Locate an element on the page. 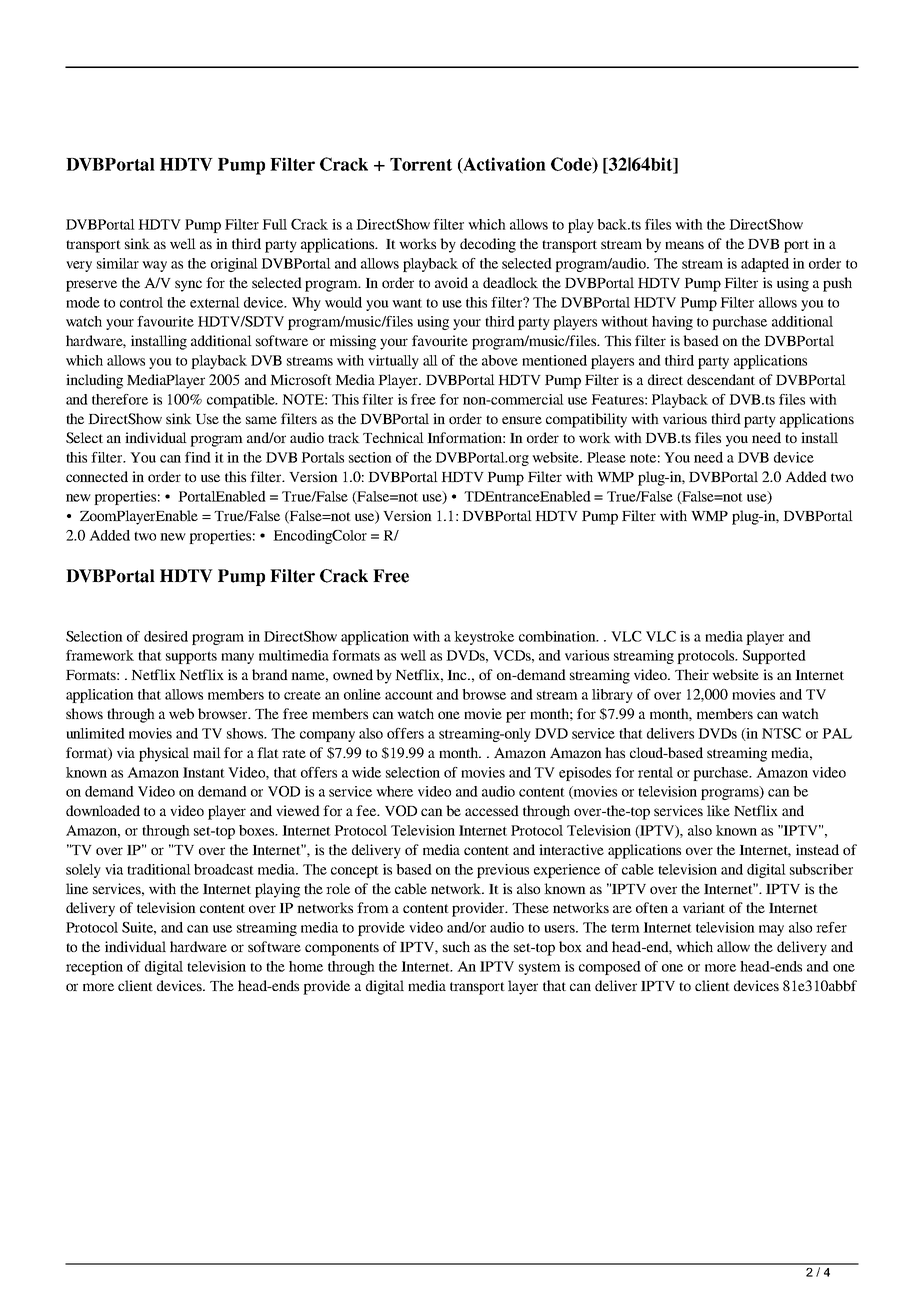  such is located at coordinates (456, 946).
